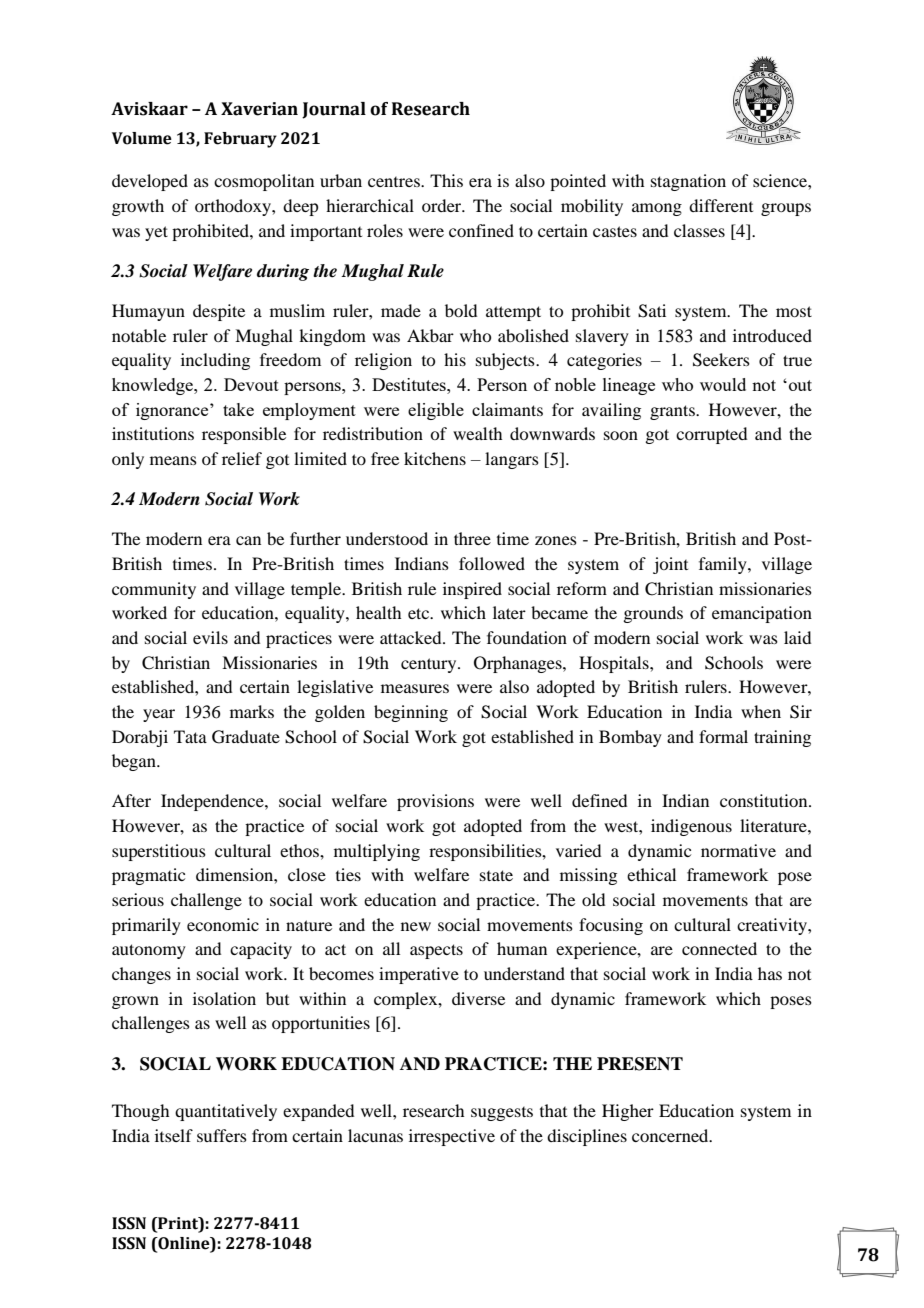 The height and width of the screenshot is (1308, 924). What do you see at coordinates (226, 1112) in the screenshot?
I see `quantitatively` at bounding box center [226, 1112].
